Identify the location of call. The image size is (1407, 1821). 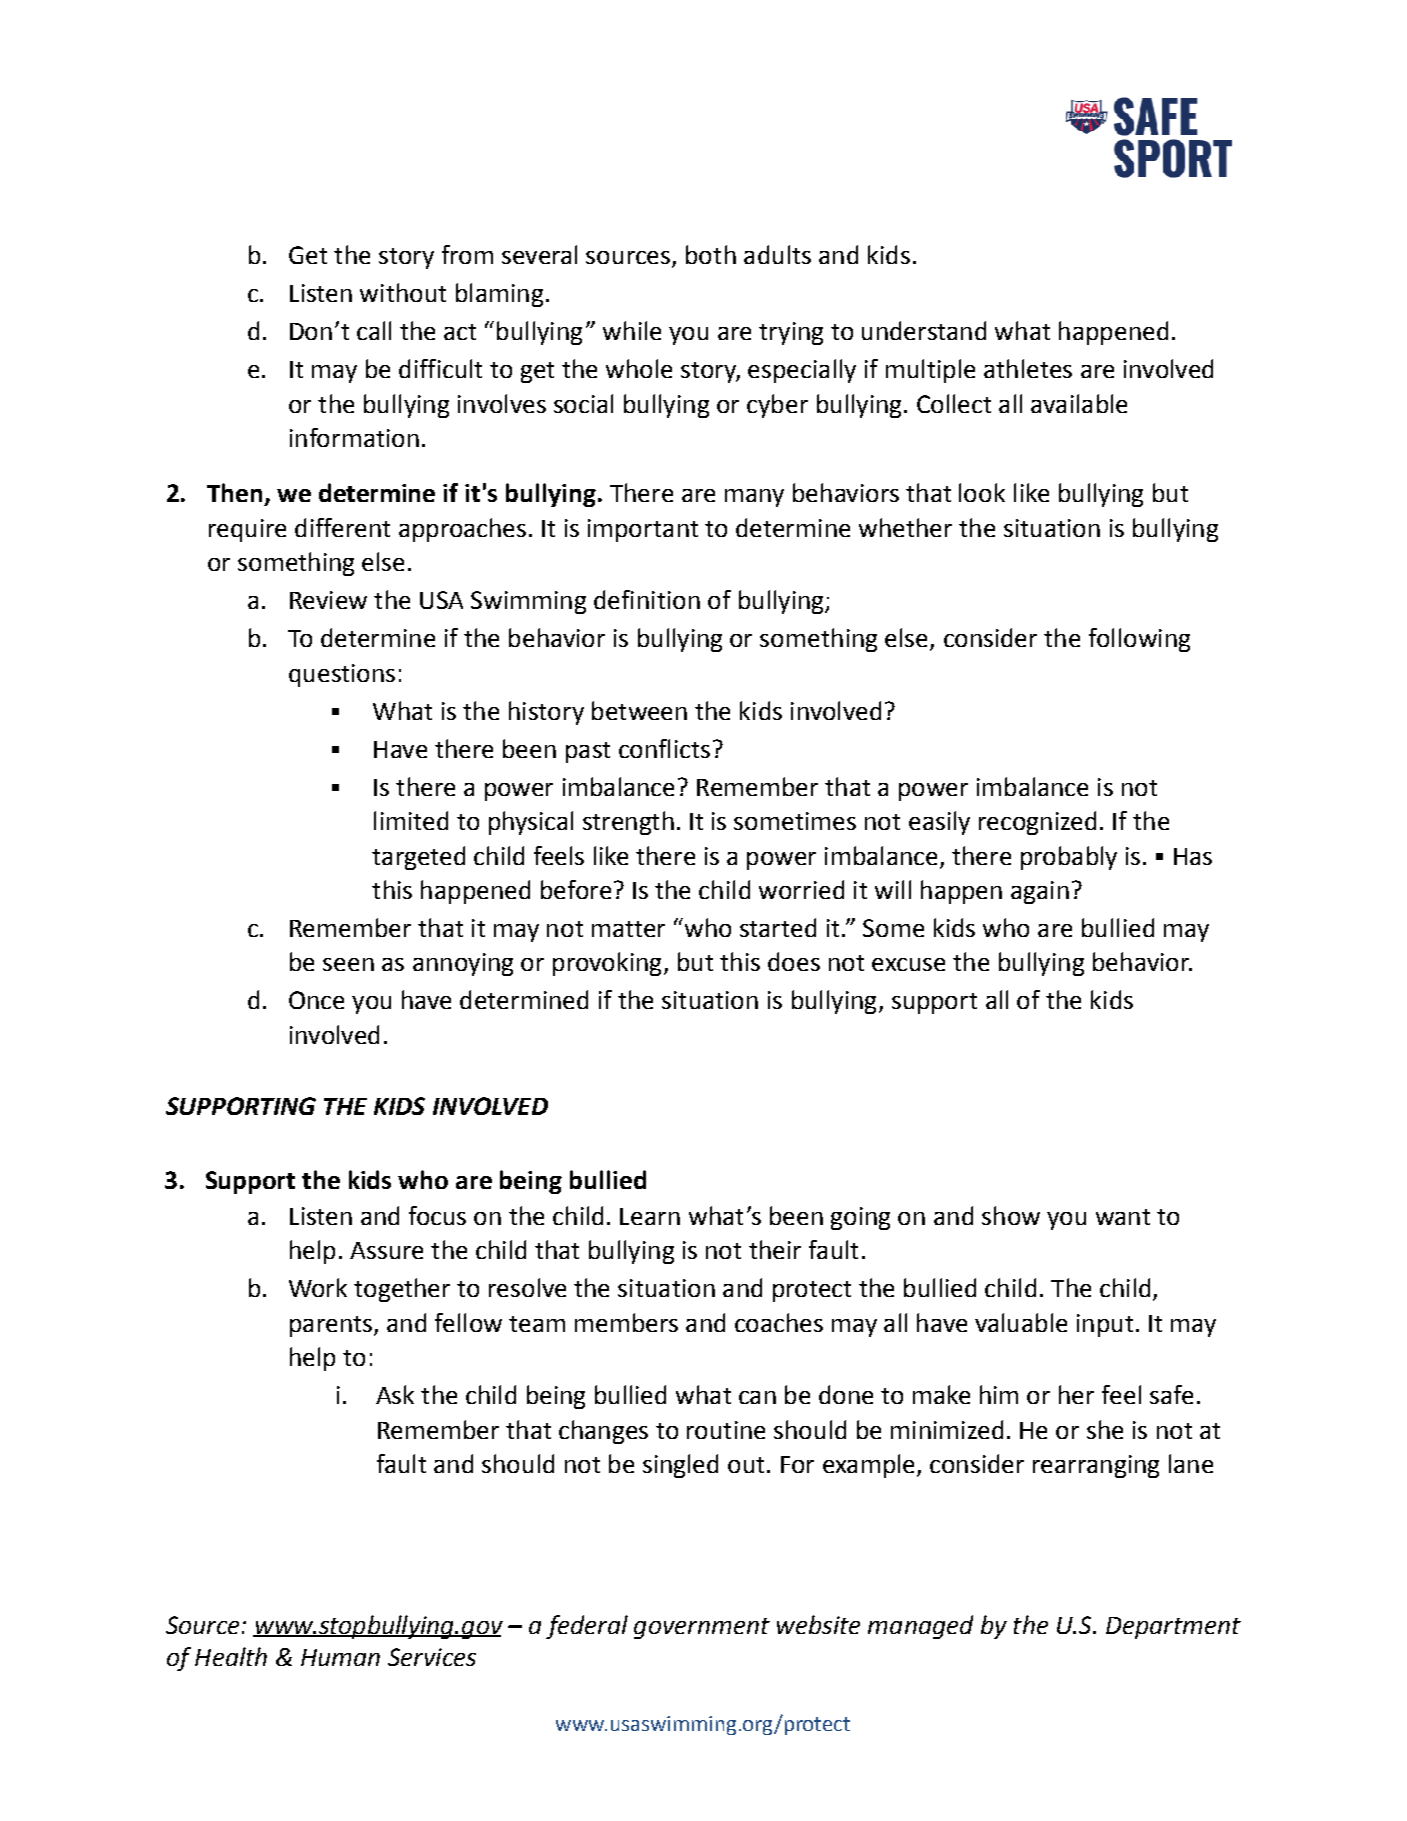
(374, 330).
